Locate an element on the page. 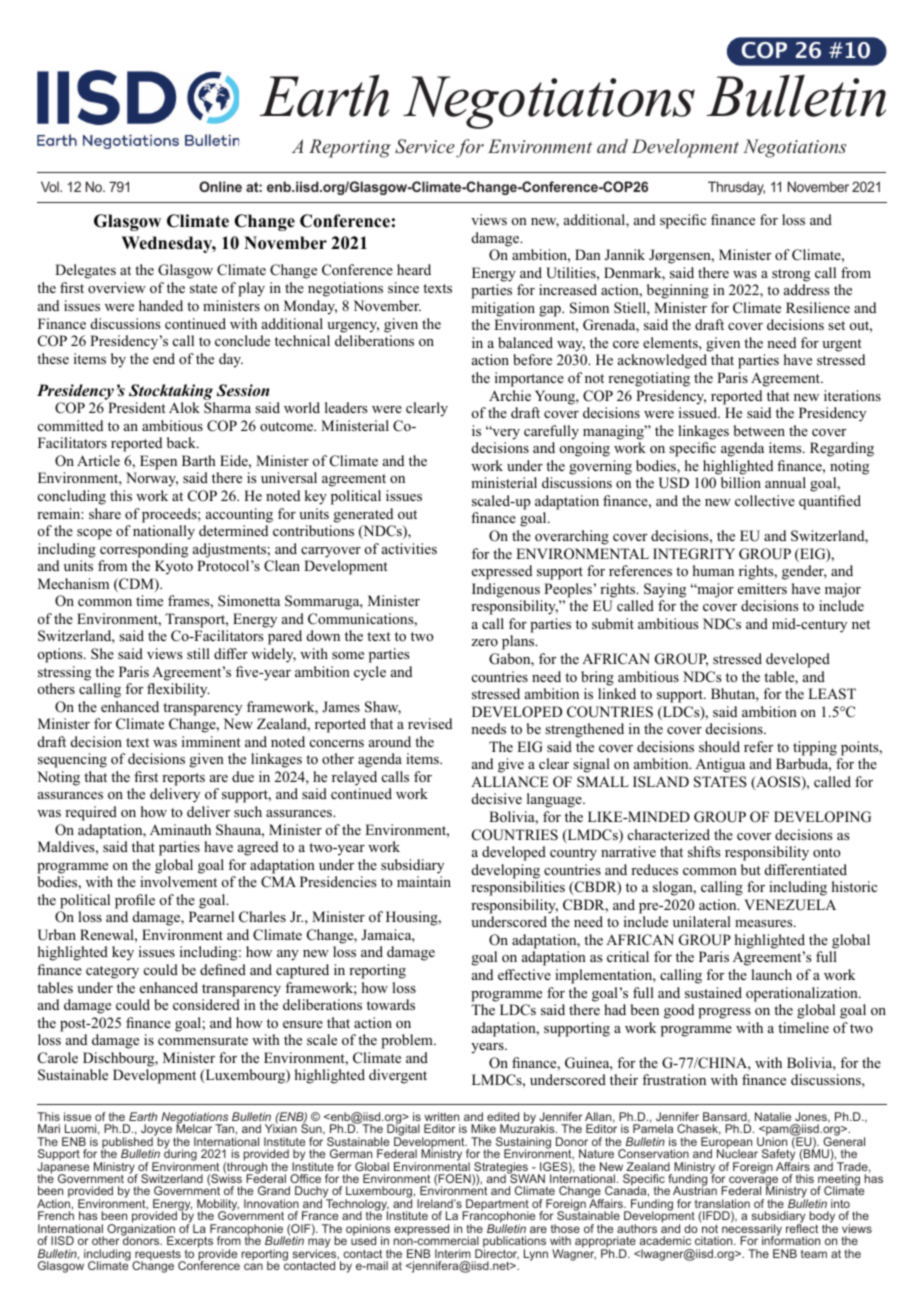  strong is located at coordinates (791, 275).
